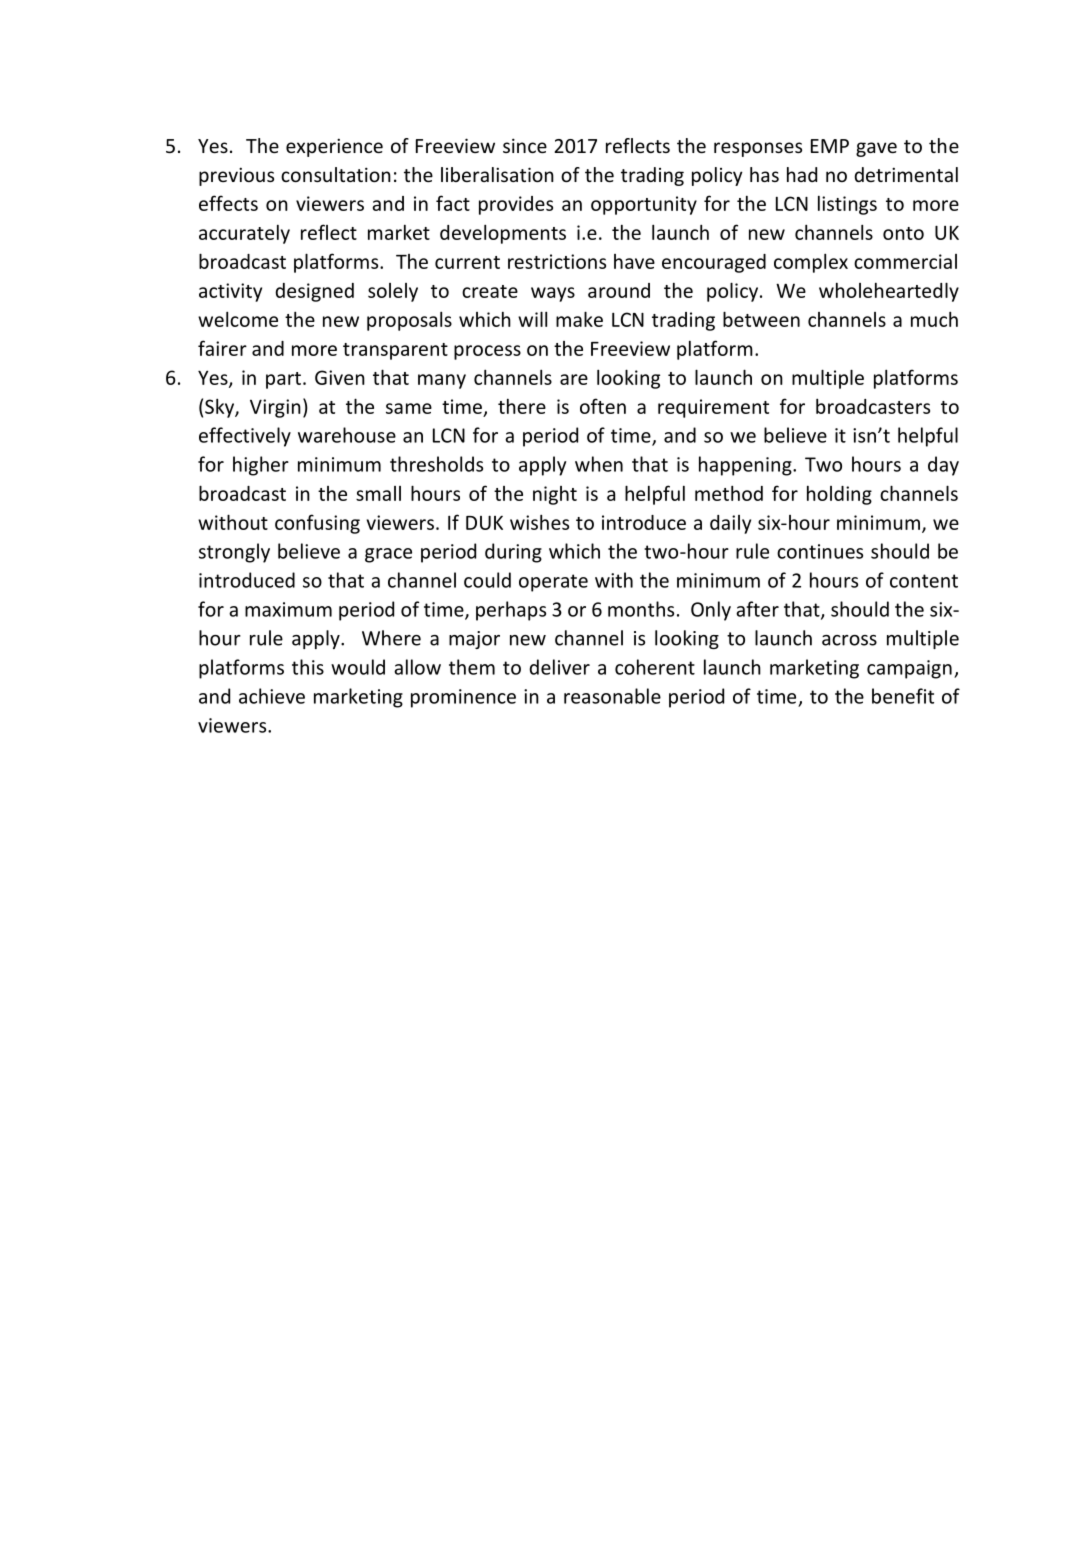 Image resolution: width=1091 pixels, height=1543 pixels. Describe the element at coordinates (557, 261) in the document. I see `restrictions` at that location.
